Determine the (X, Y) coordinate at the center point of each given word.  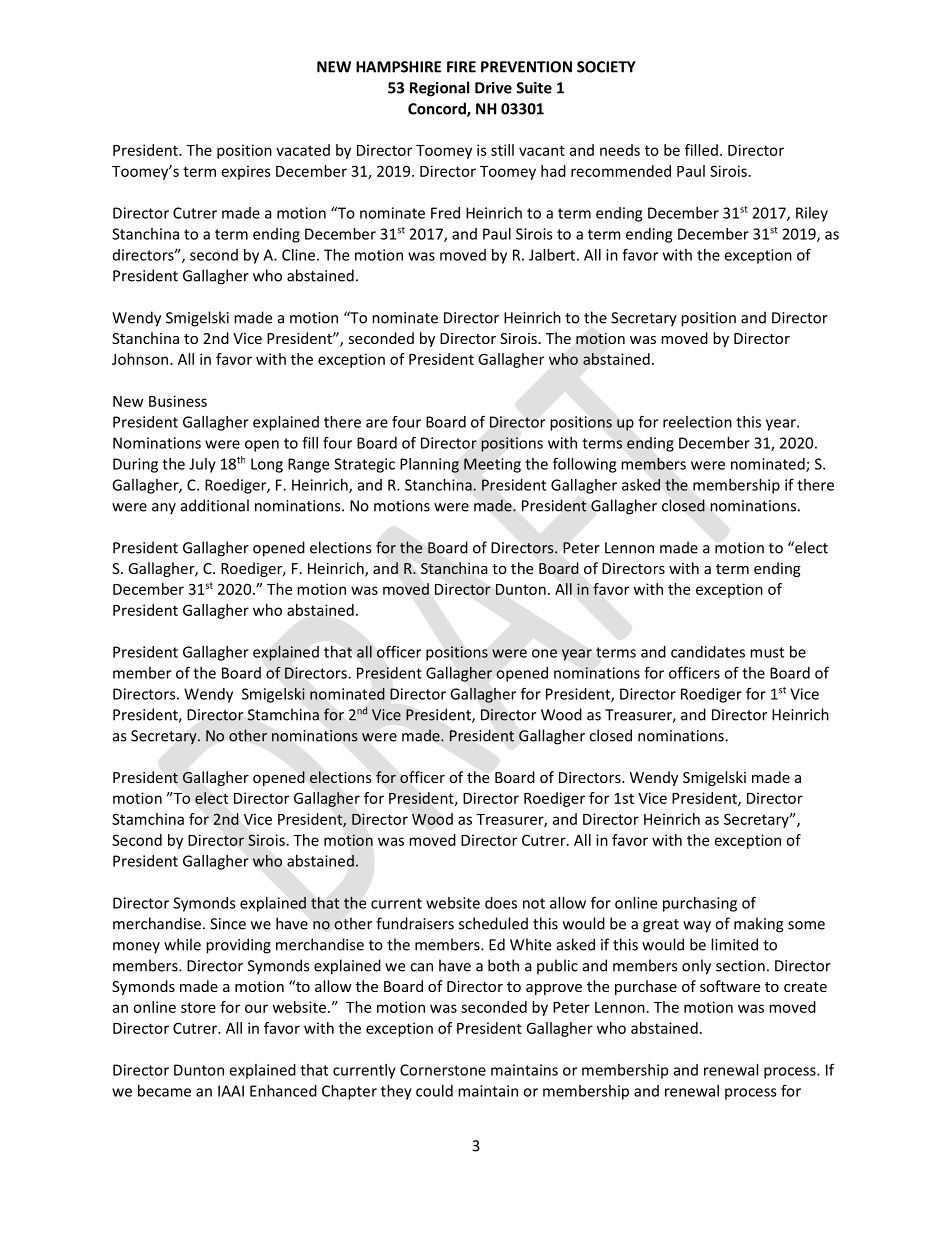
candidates (708, 652)
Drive (493, 88)
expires (246, 172)
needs (620, 150)
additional (215, 505)
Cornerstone (443, 1070)
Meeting (492, 465)
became (164, 1091)
